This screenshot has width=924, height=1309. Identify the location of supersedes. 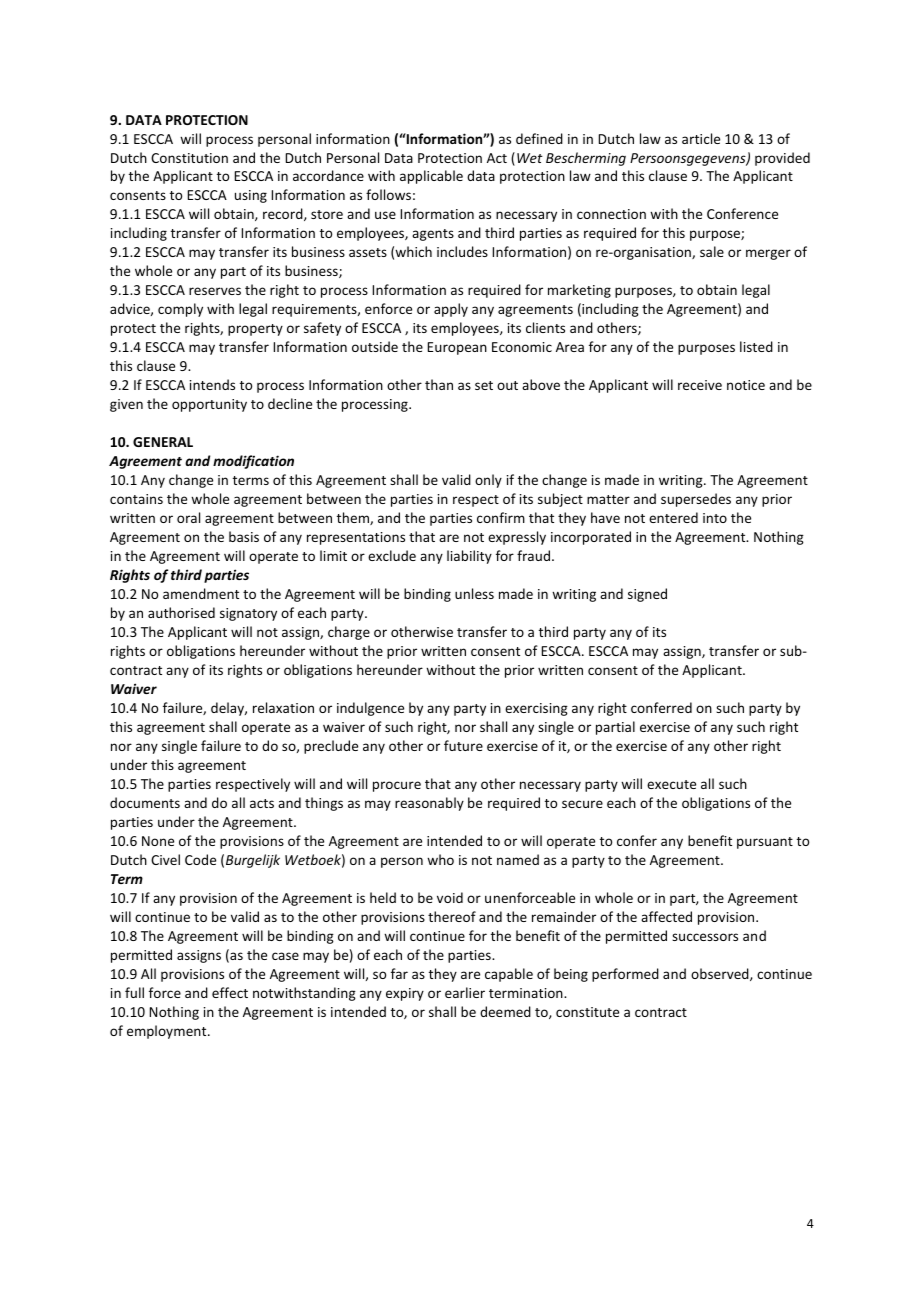
(696, 500).
